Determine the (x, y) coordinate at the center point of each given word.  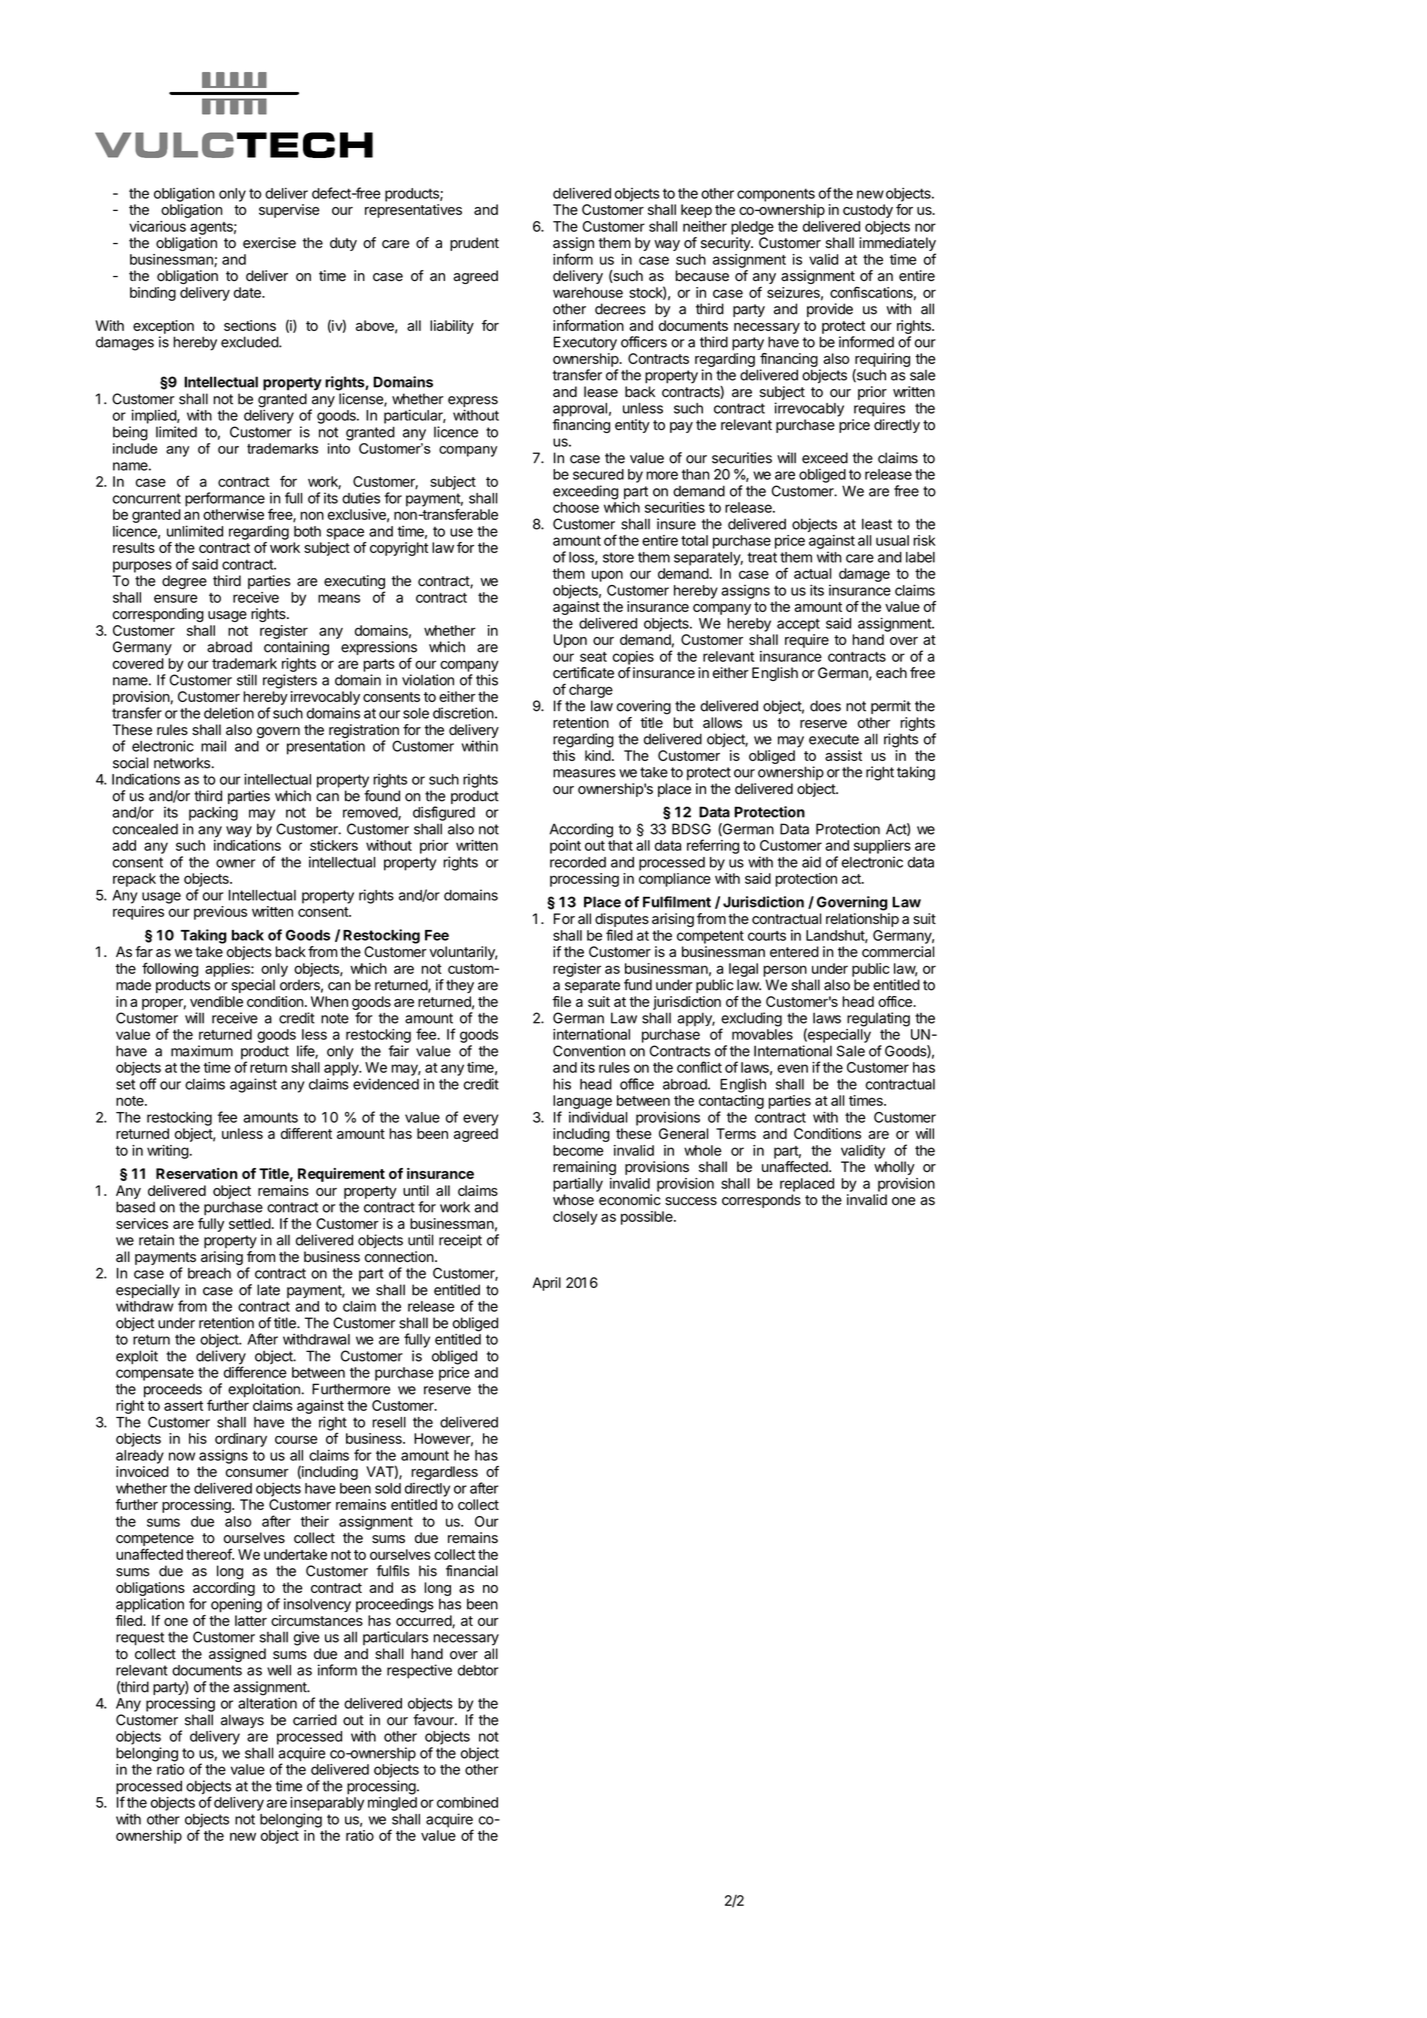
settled (250, 1223)
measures (584, 773)
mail (213, 746)
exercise (269, 243)
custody (868, 211)
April (546, 1284)
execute (834, 739)
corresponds (761, 1201)
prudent (474, 244)
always (242, 1721)
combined (467, 1802)
